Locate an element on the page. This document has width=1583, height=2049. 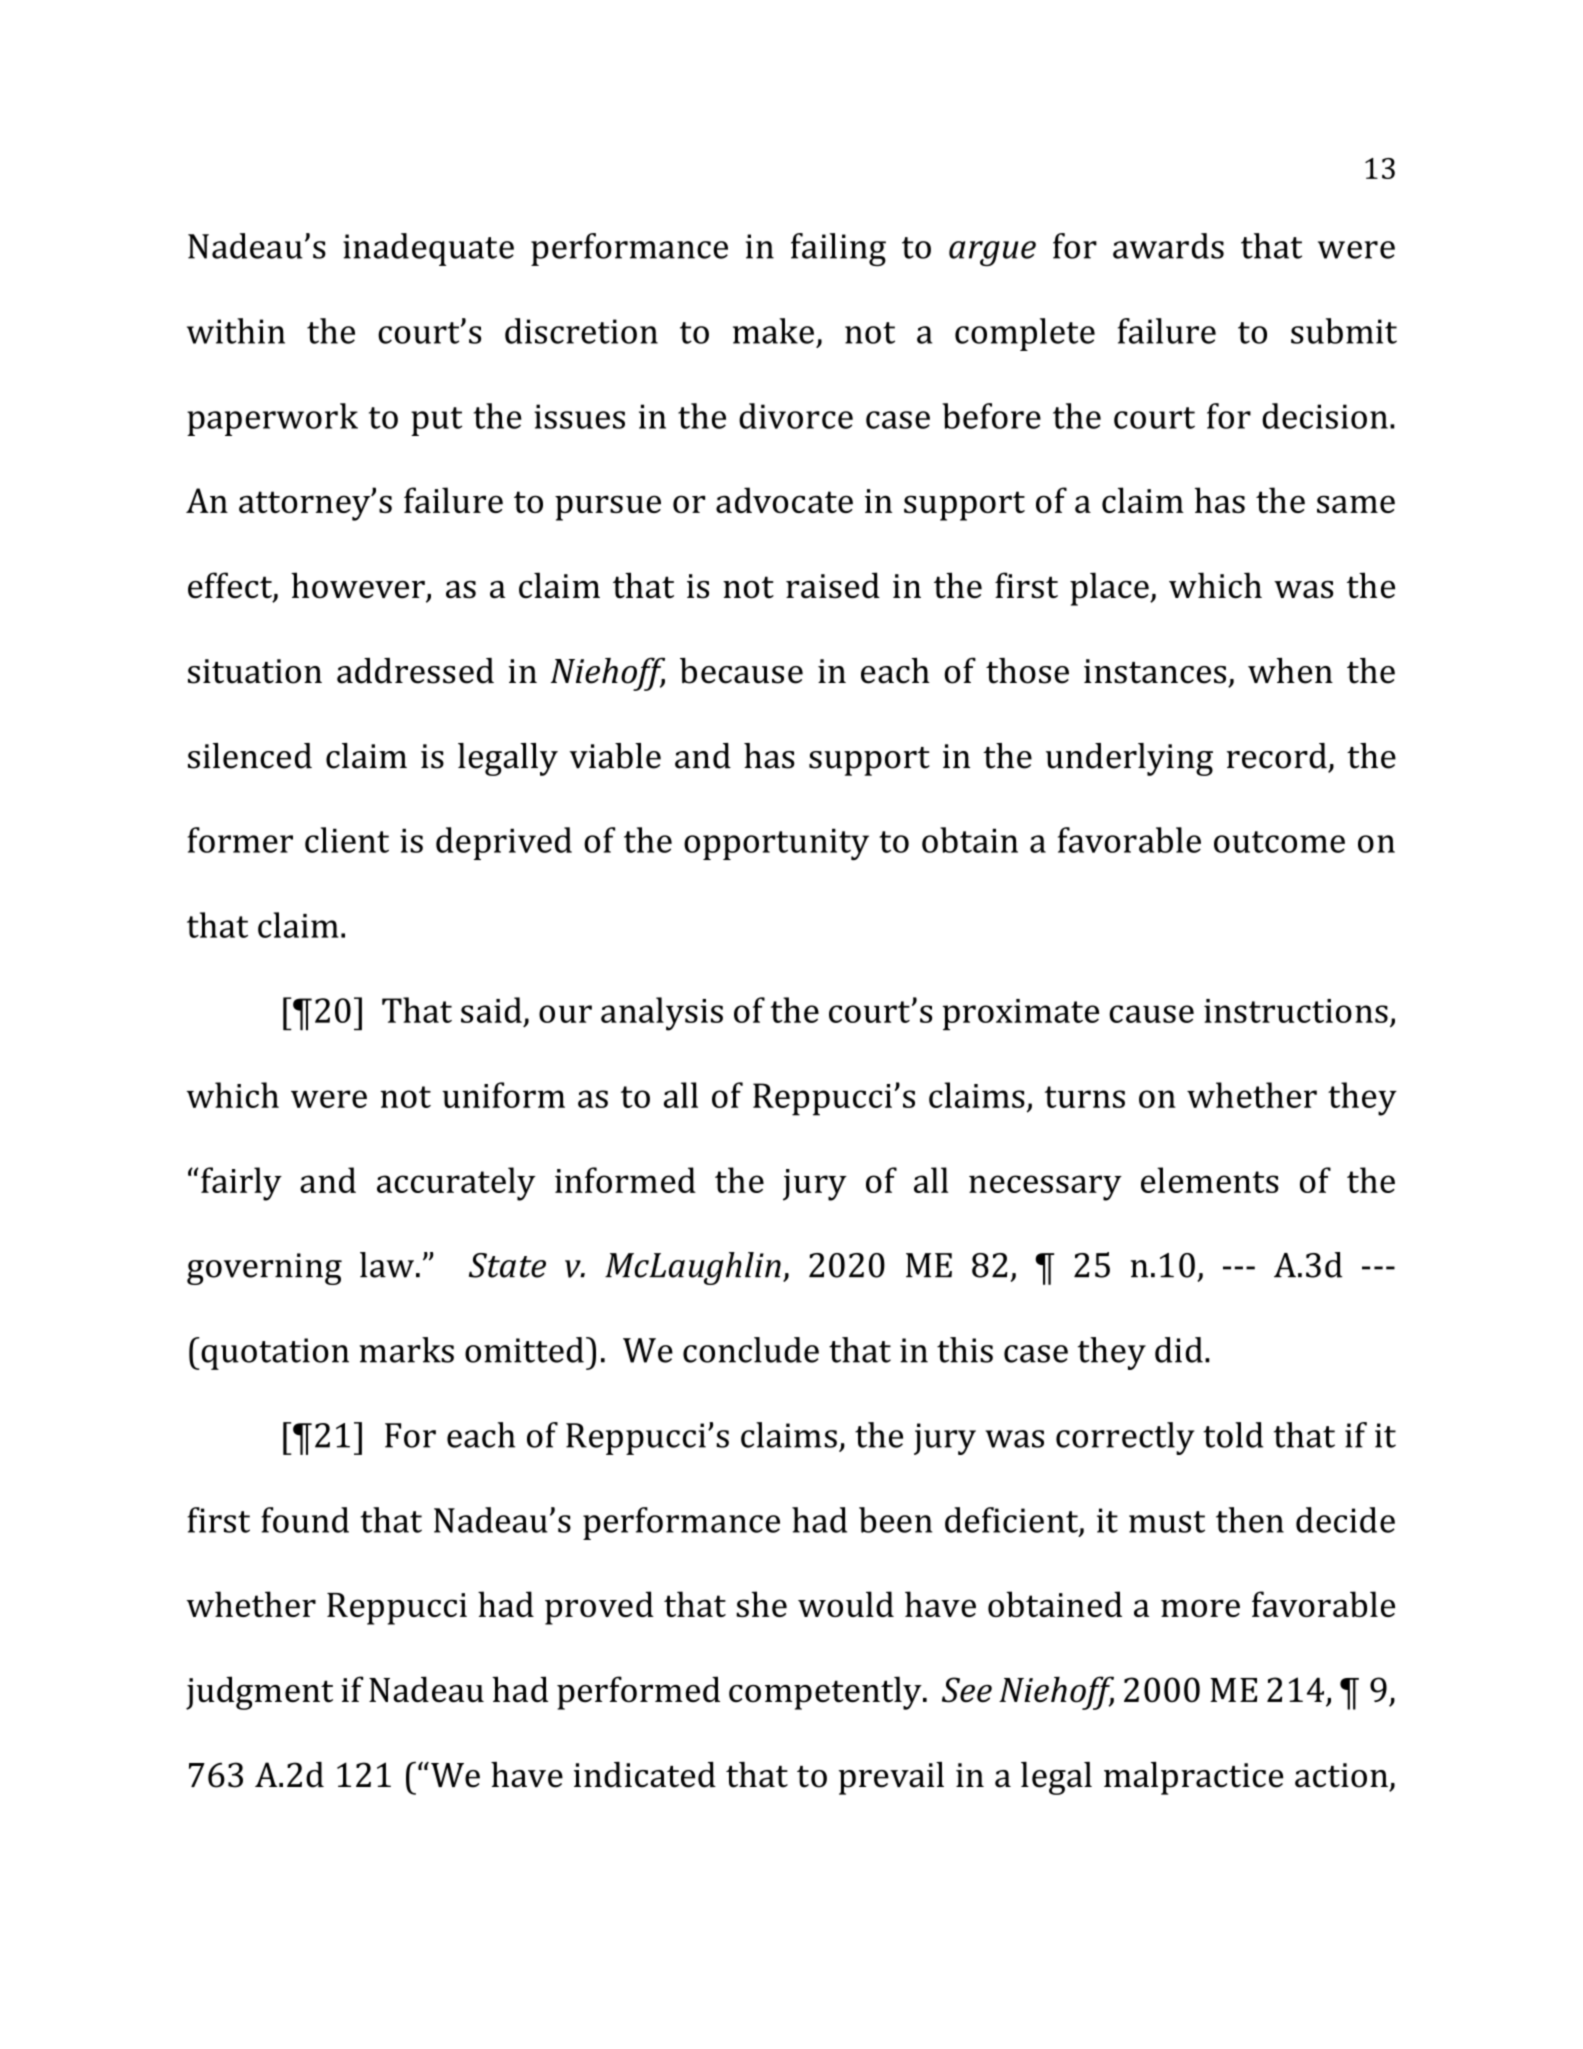
client is located at coordinates (347, 840).
